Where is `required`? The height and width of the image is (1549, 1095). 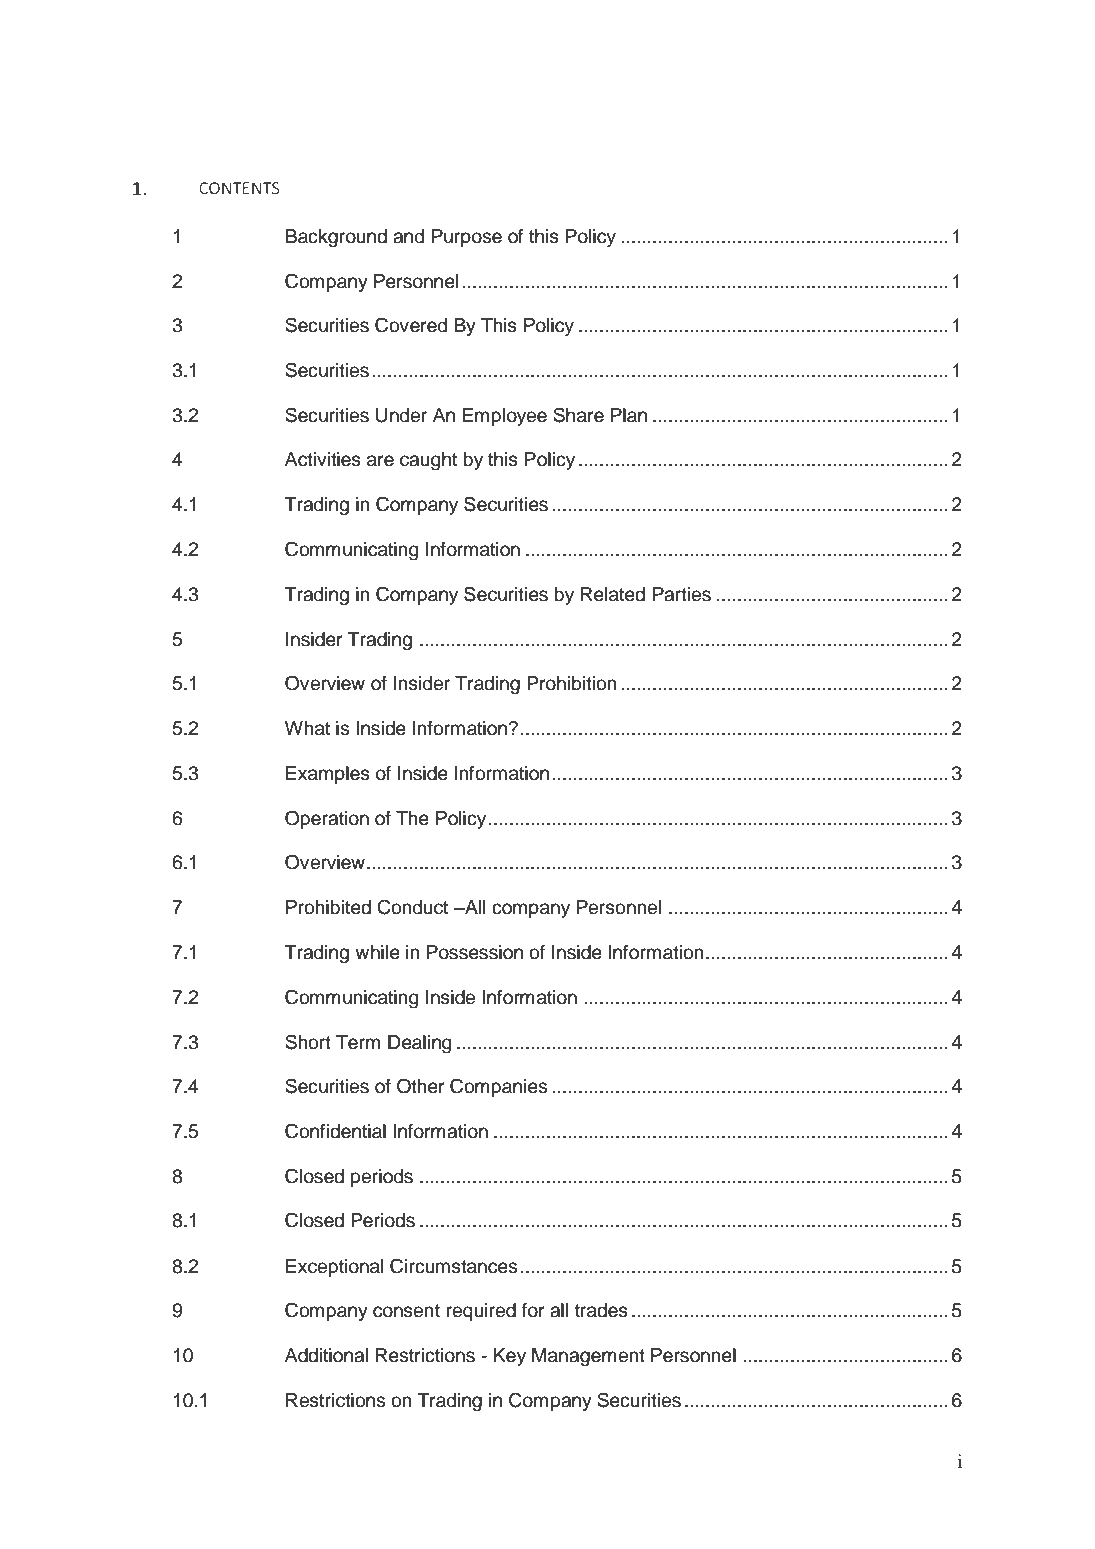 required is located at coordinates (481, 1312).
